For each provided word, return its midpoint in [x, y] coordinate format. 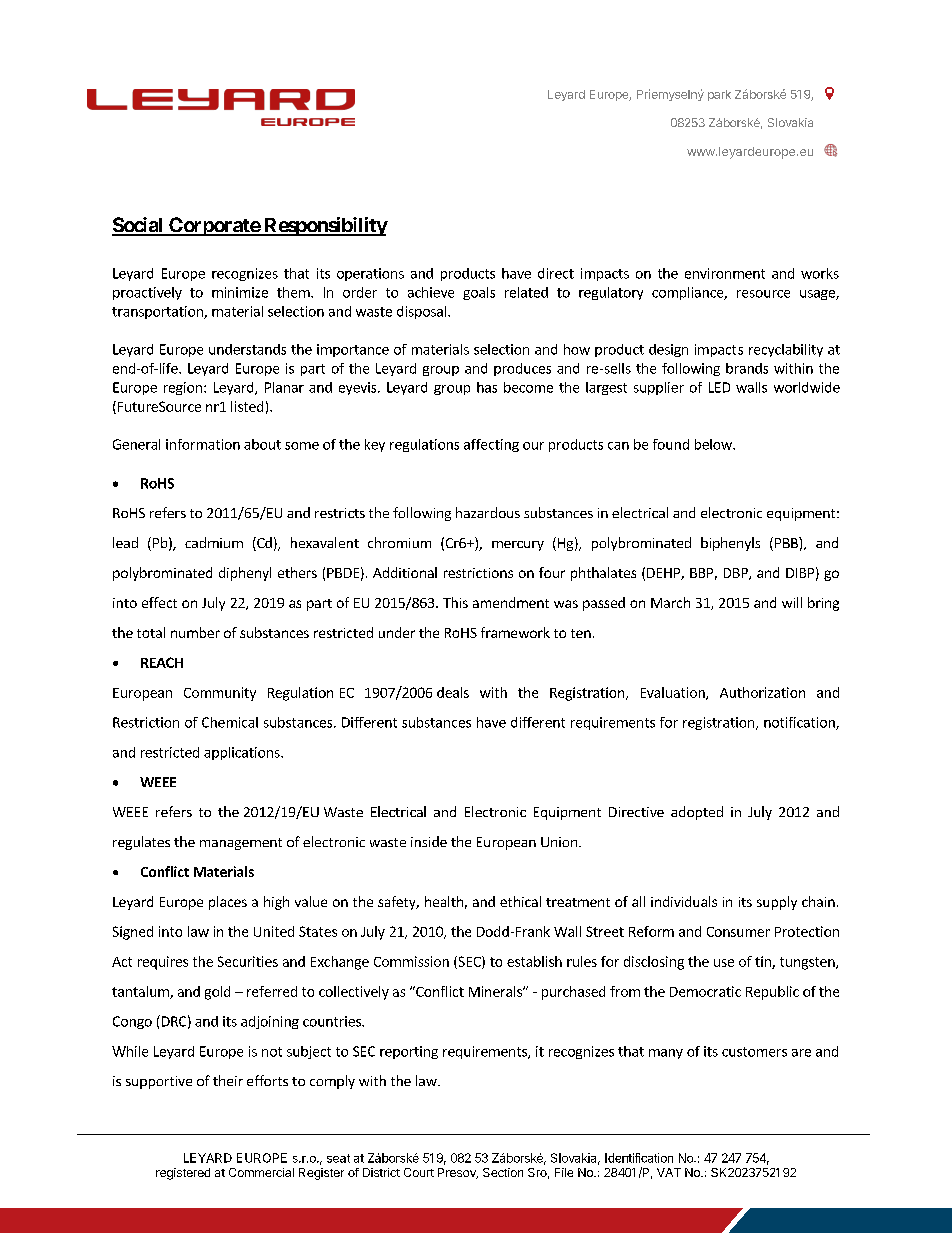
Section [503, 1172]
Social [139, 226]
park [719, 95]
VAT [669, 1172]
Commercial [261, 1172]
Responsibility [325, 226]
